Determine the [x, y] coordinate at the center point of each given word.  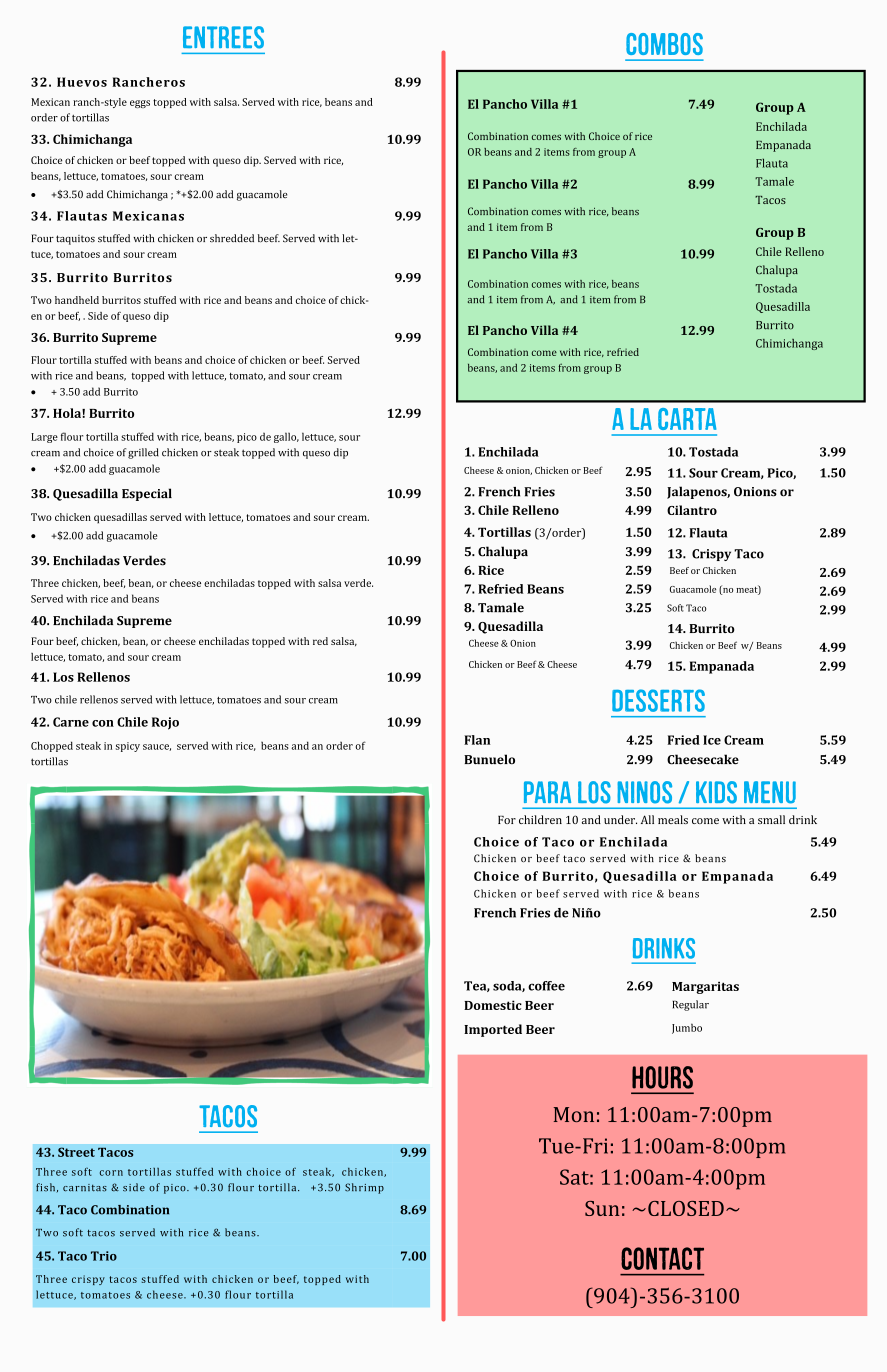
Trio [104, 1256]
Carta [687, 419]
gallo [286, 437]
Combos [664, 44]
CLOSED [686, 1208]
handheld [77, 300]
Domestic [493, 1005]
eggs [140, 104]
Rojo [165, 723]
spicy [128, 747]
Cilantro [692, 510]
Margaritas [705, 987]
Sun [602, 1208]
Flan [477, 740]
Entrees [223, 37]
